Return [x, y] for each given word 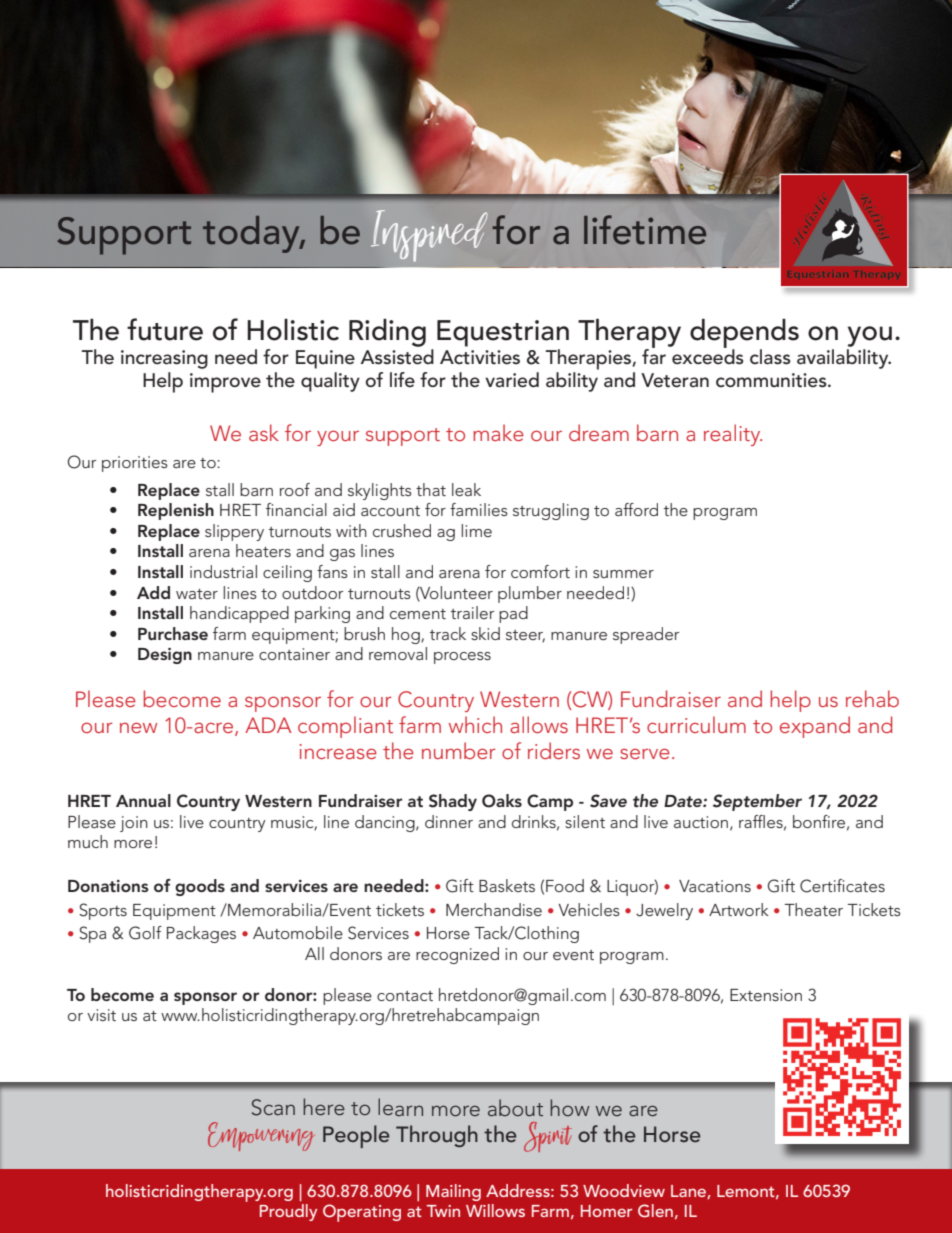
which [475, 724]
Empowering [261, 1136]
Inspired [429, 236]
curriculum [696, 724]
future [165, 329]
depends [744, 335]
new [138, 727]
